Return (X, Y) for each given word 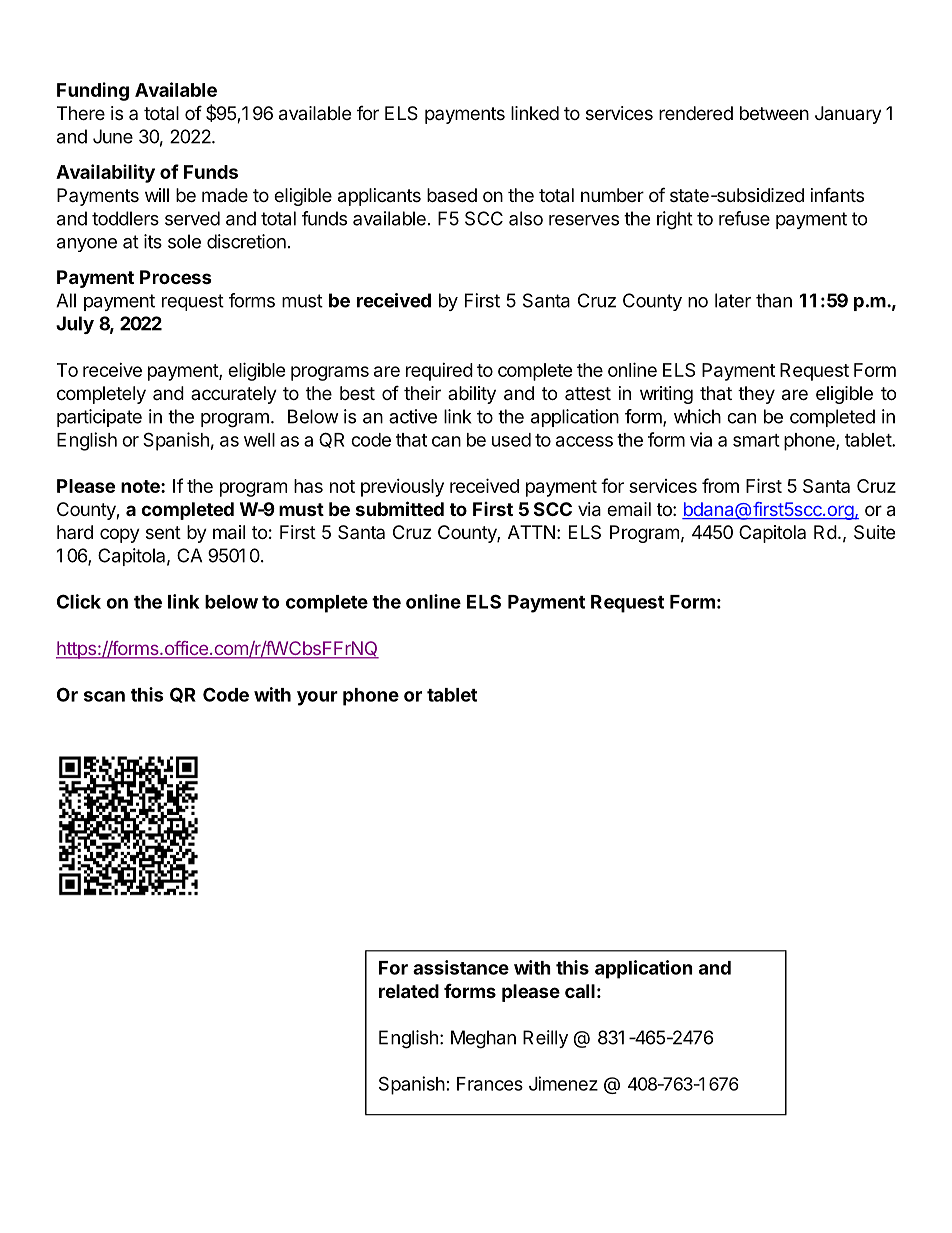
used (511, 440)
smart (756, 440)
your (317, 698)
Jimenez (563, 1083)
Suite (874, 532)
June (113, 136)
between (774, 113)
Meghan (483, 1039)
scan (104, 696)
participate (99, 418)
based (452, 195)
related (409, 991)
